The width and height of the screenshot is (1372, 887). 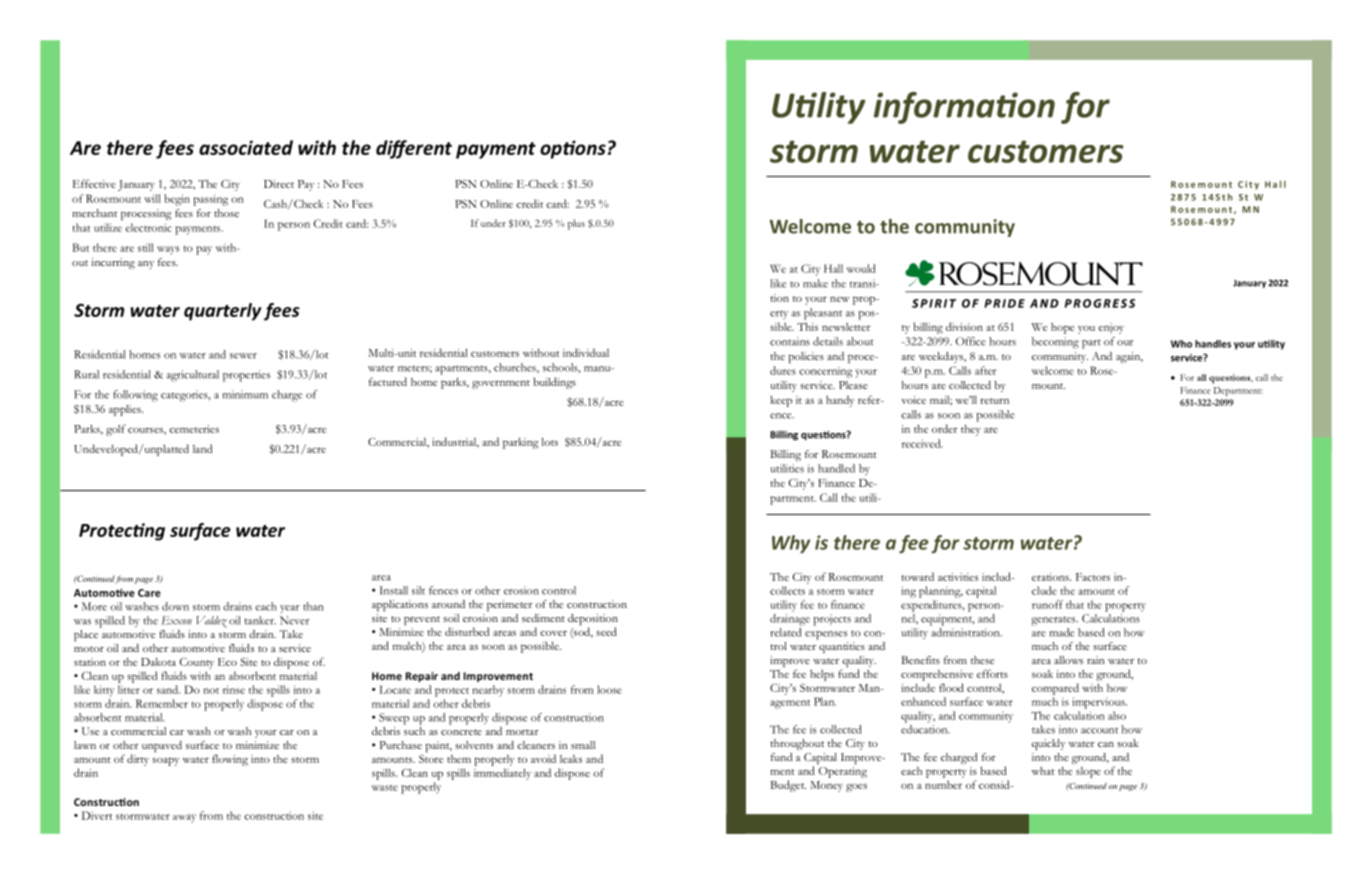 What do you see at coordinates (1129, 357) in the screenshot?
I see `again` at bounding box center [1129, 357].
